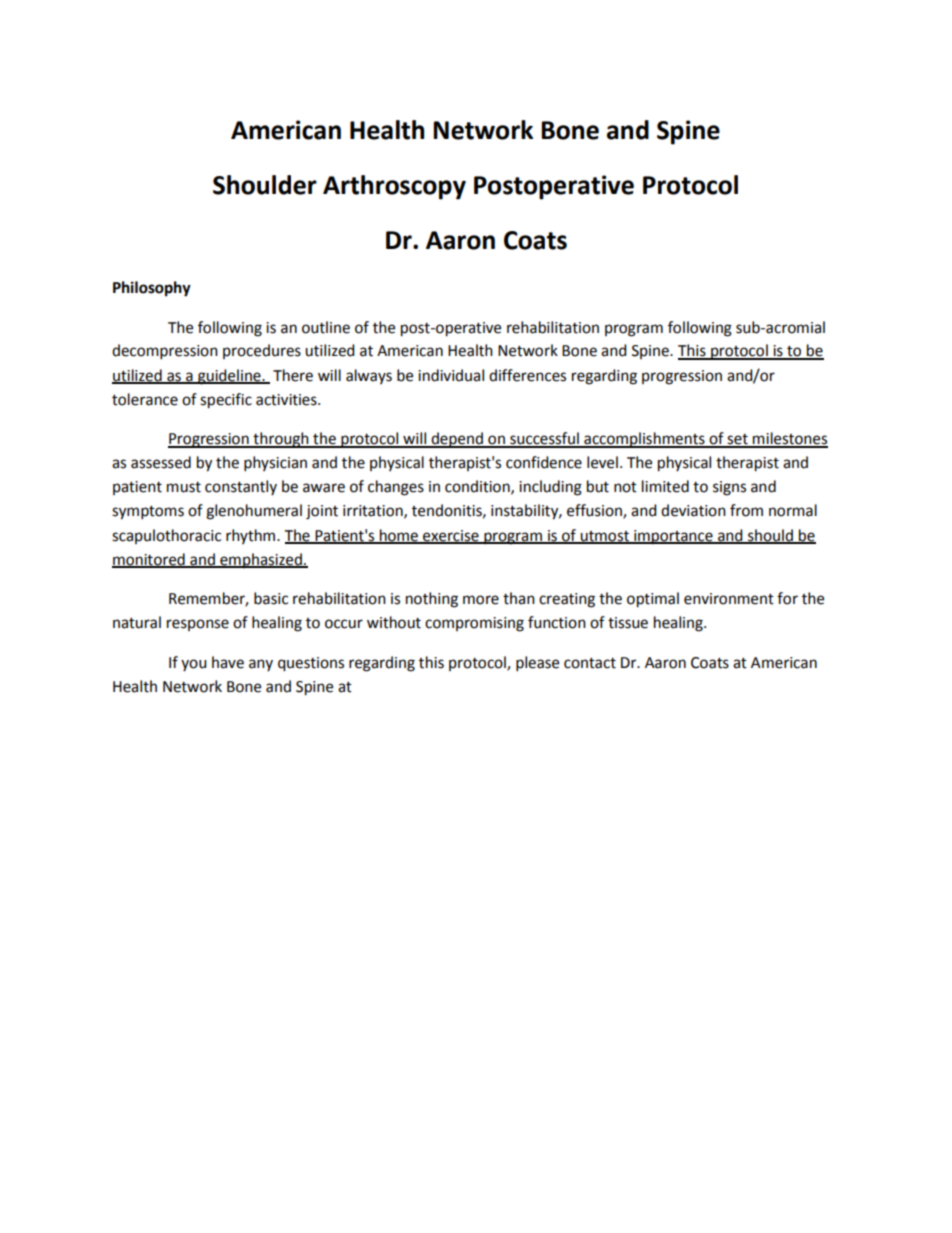  Describe the element at coordinates (457, 440) in the screenshot. I see `depend` at that location.
